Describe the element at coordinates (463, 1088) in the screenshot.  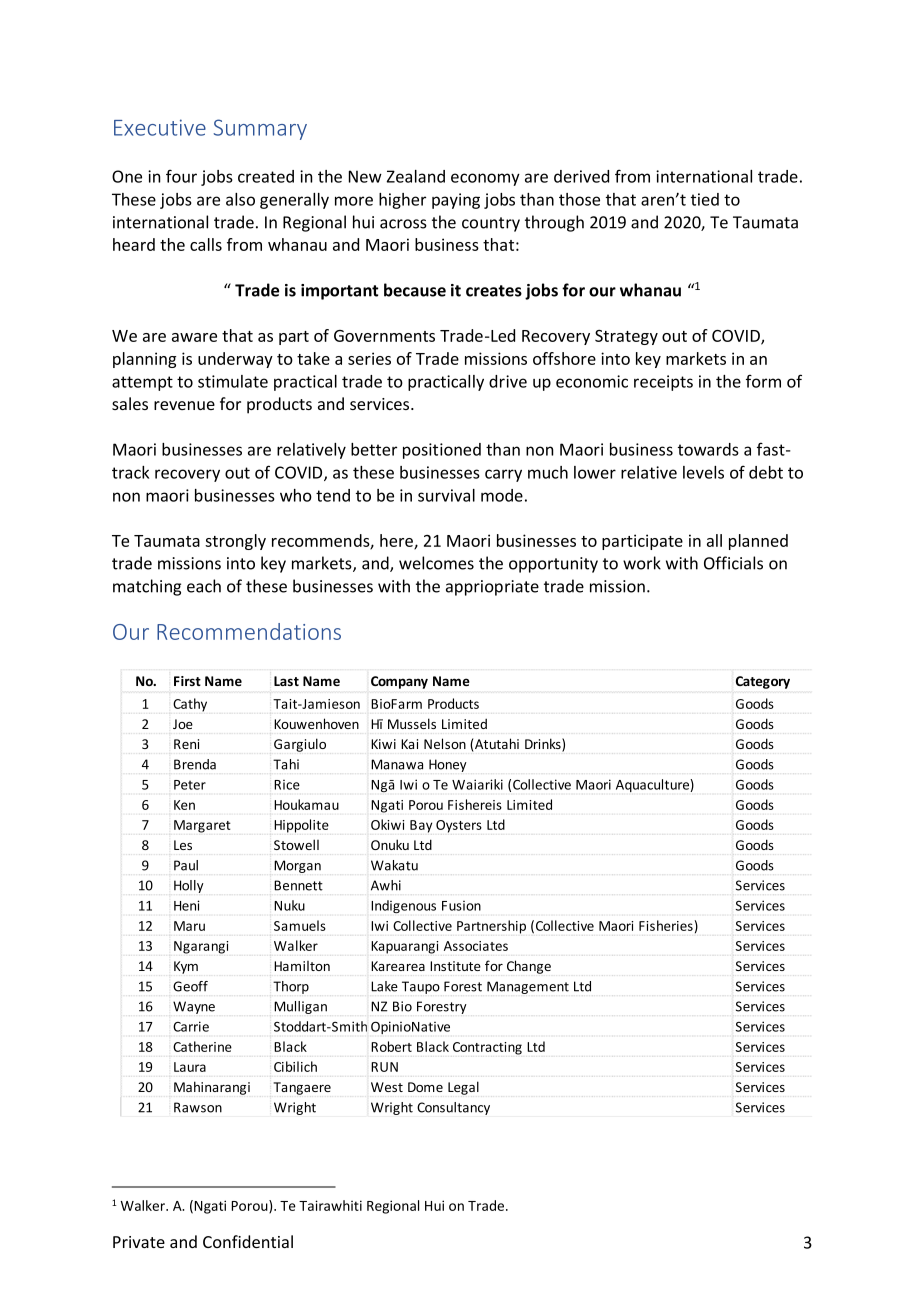
I see `Legal` at that location.
